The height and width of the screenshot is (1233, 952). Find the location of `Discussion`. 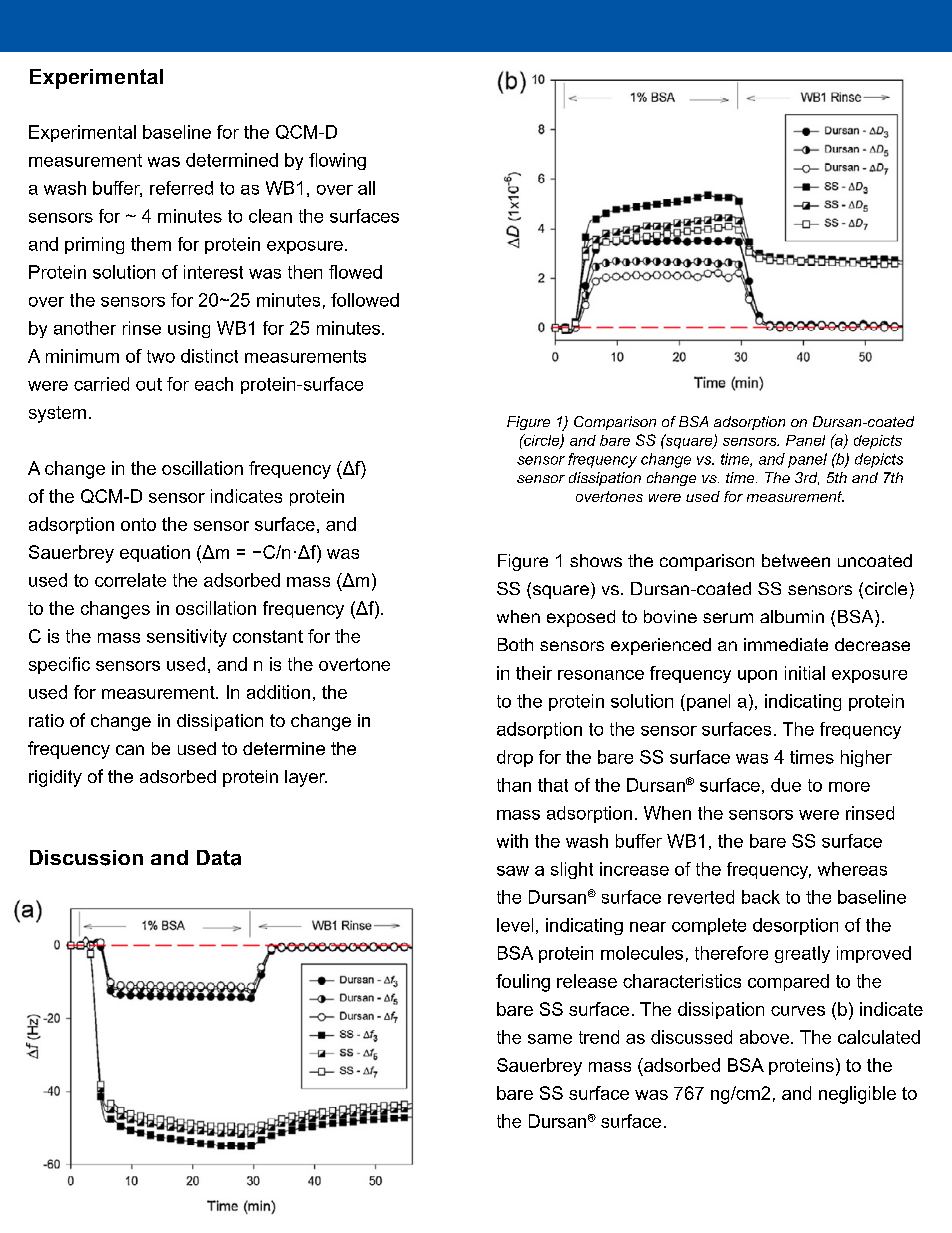

Discussion is located at coordinates (86, 858).
